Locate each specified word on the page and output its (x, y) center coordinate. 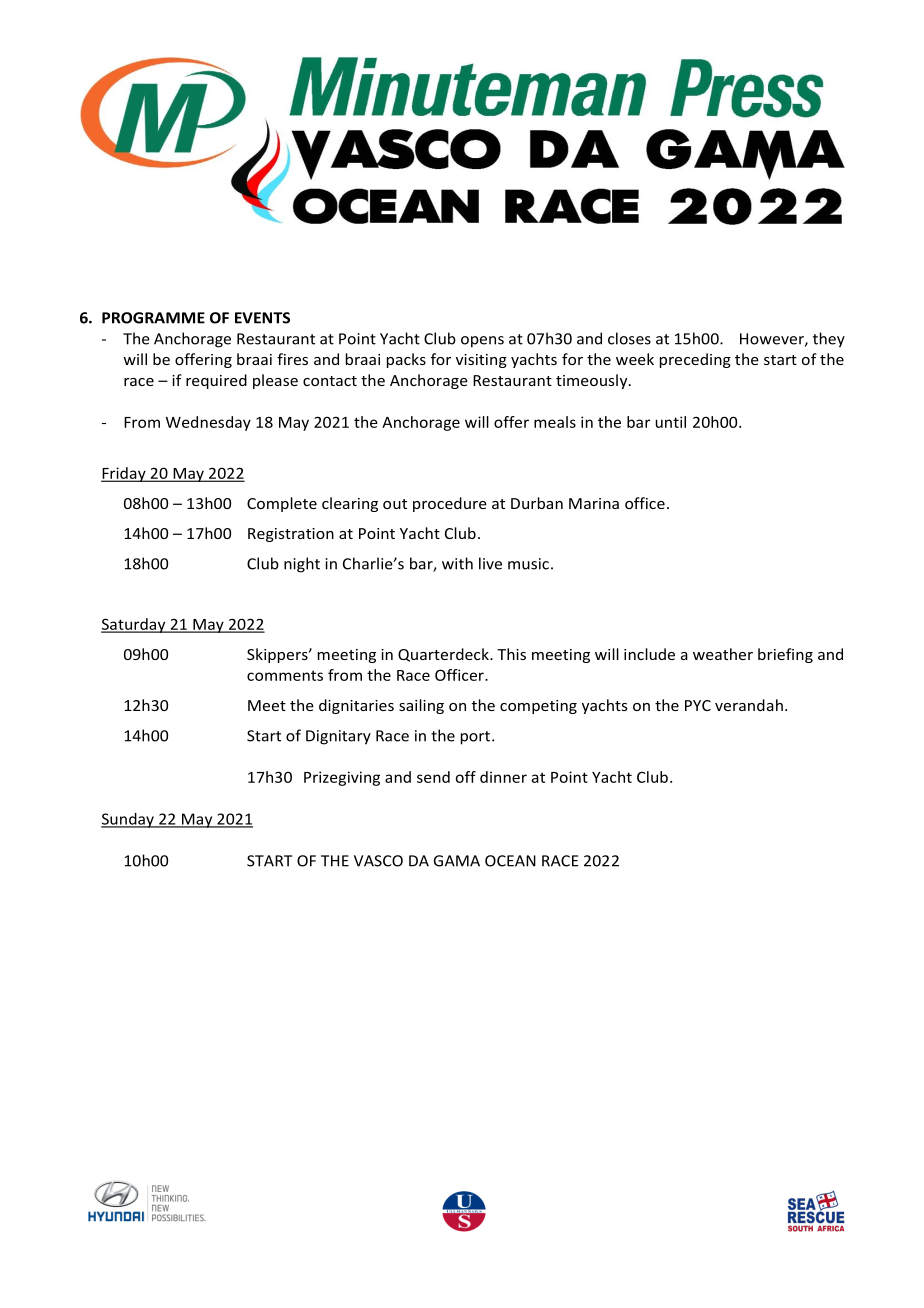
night (302, 565)
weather (723, 654)
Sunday (128, 820)
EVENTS (262, 318)
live (490, 563)
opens (482, 342)
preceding (695, 360)
